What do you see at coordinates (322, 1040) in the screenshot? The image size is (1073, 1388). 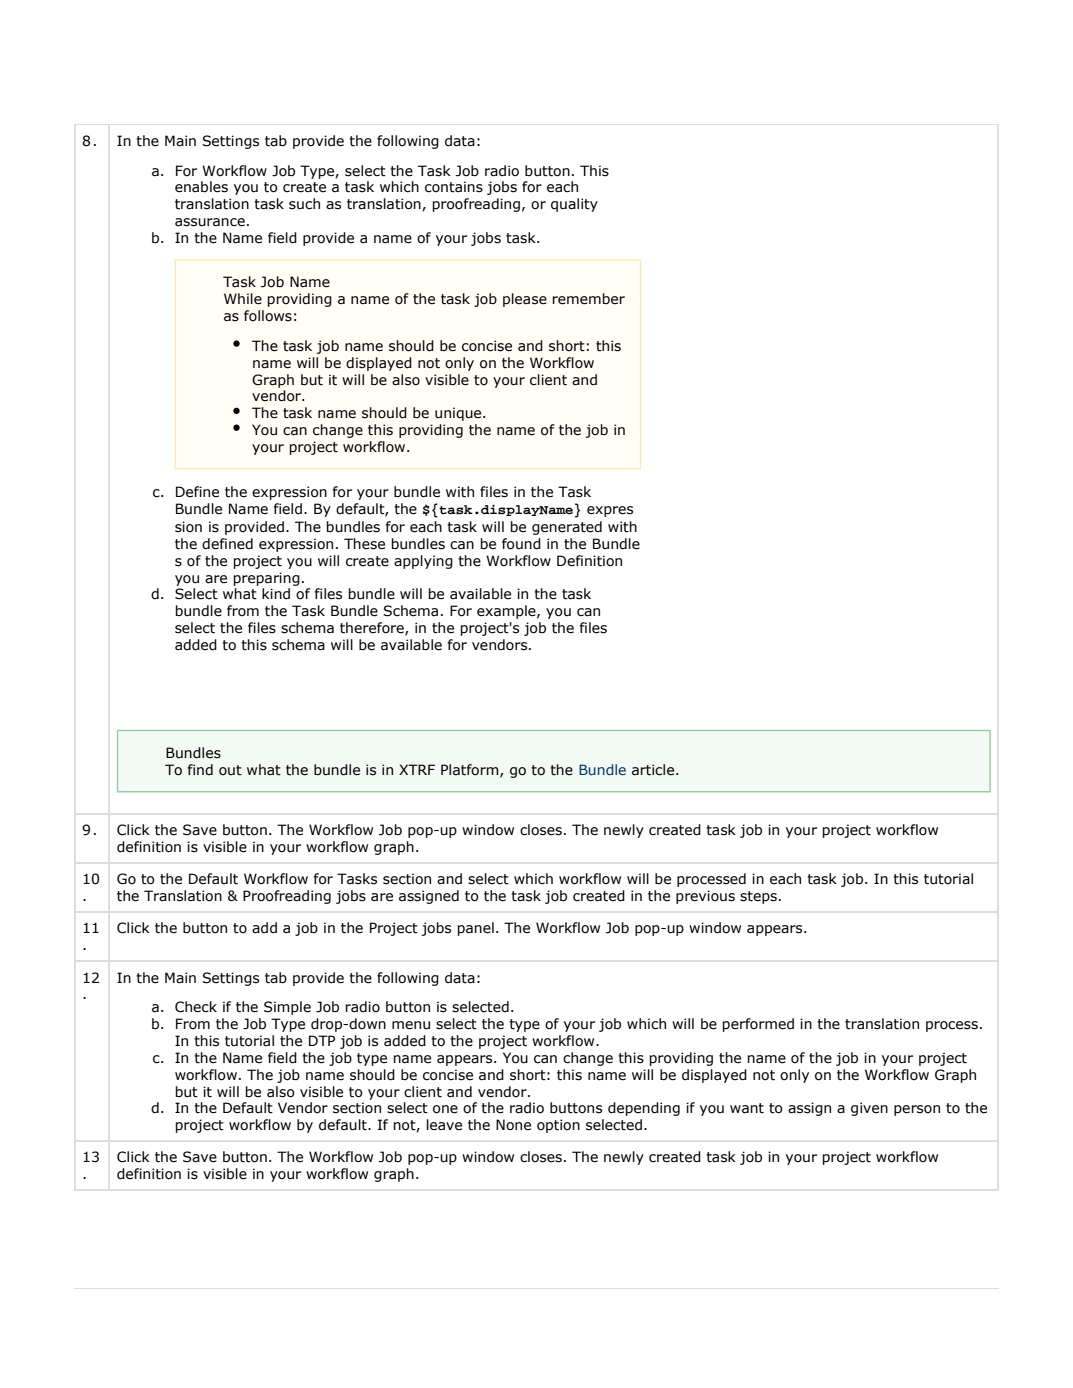 I see `DTP` at bounding box center [322, 1040].
